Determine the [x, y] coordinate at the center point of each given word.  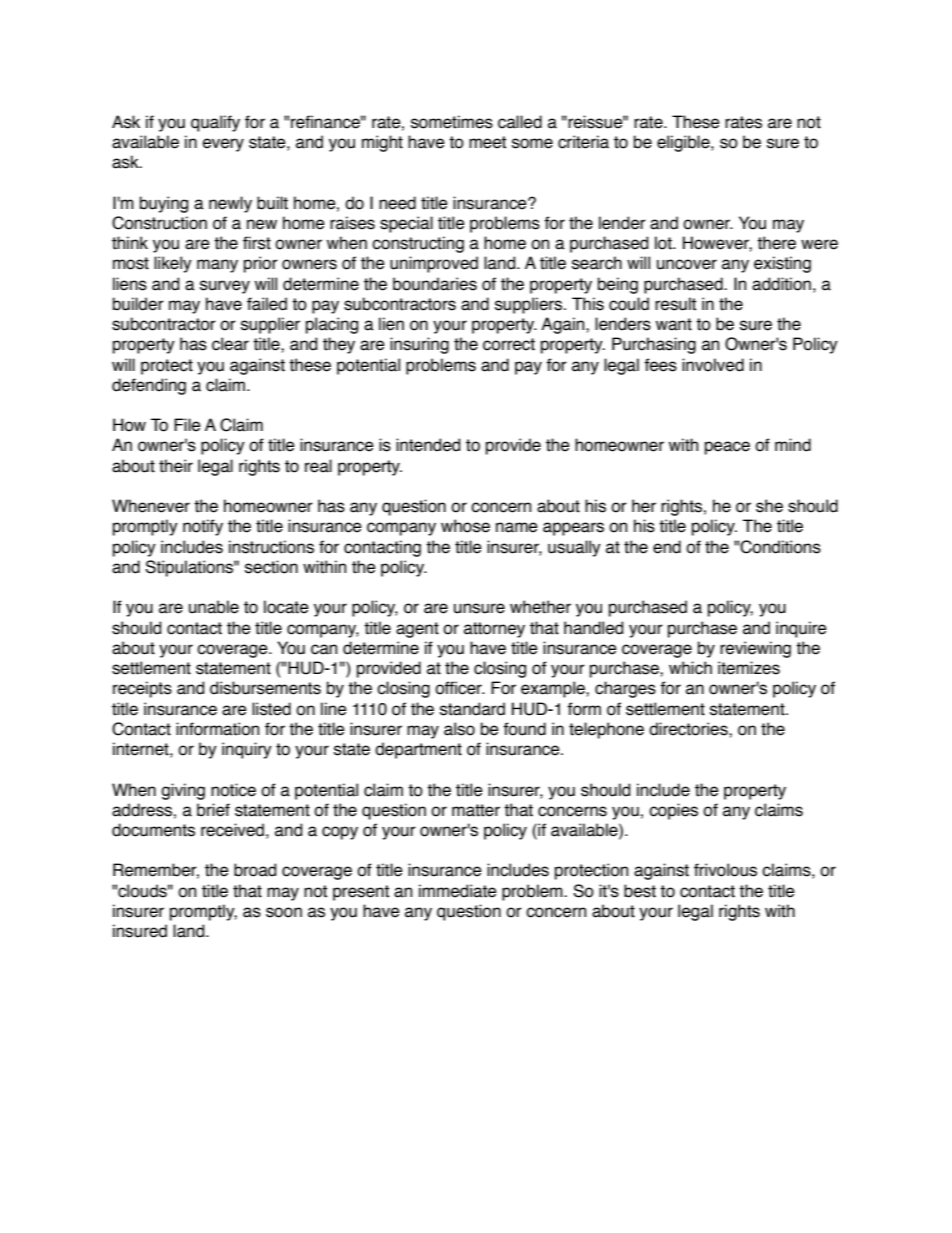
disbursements [265, 688]
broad [255, 870]
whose [465, 526]
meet [487, 142]
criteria [583, 142]
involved [713, 365]
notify [203, 527]
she [769, 506]
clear [230, 344]
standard [472, 709]
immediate [458, 891]
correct [509, 344]
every [223, 145]
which [690, 668]
